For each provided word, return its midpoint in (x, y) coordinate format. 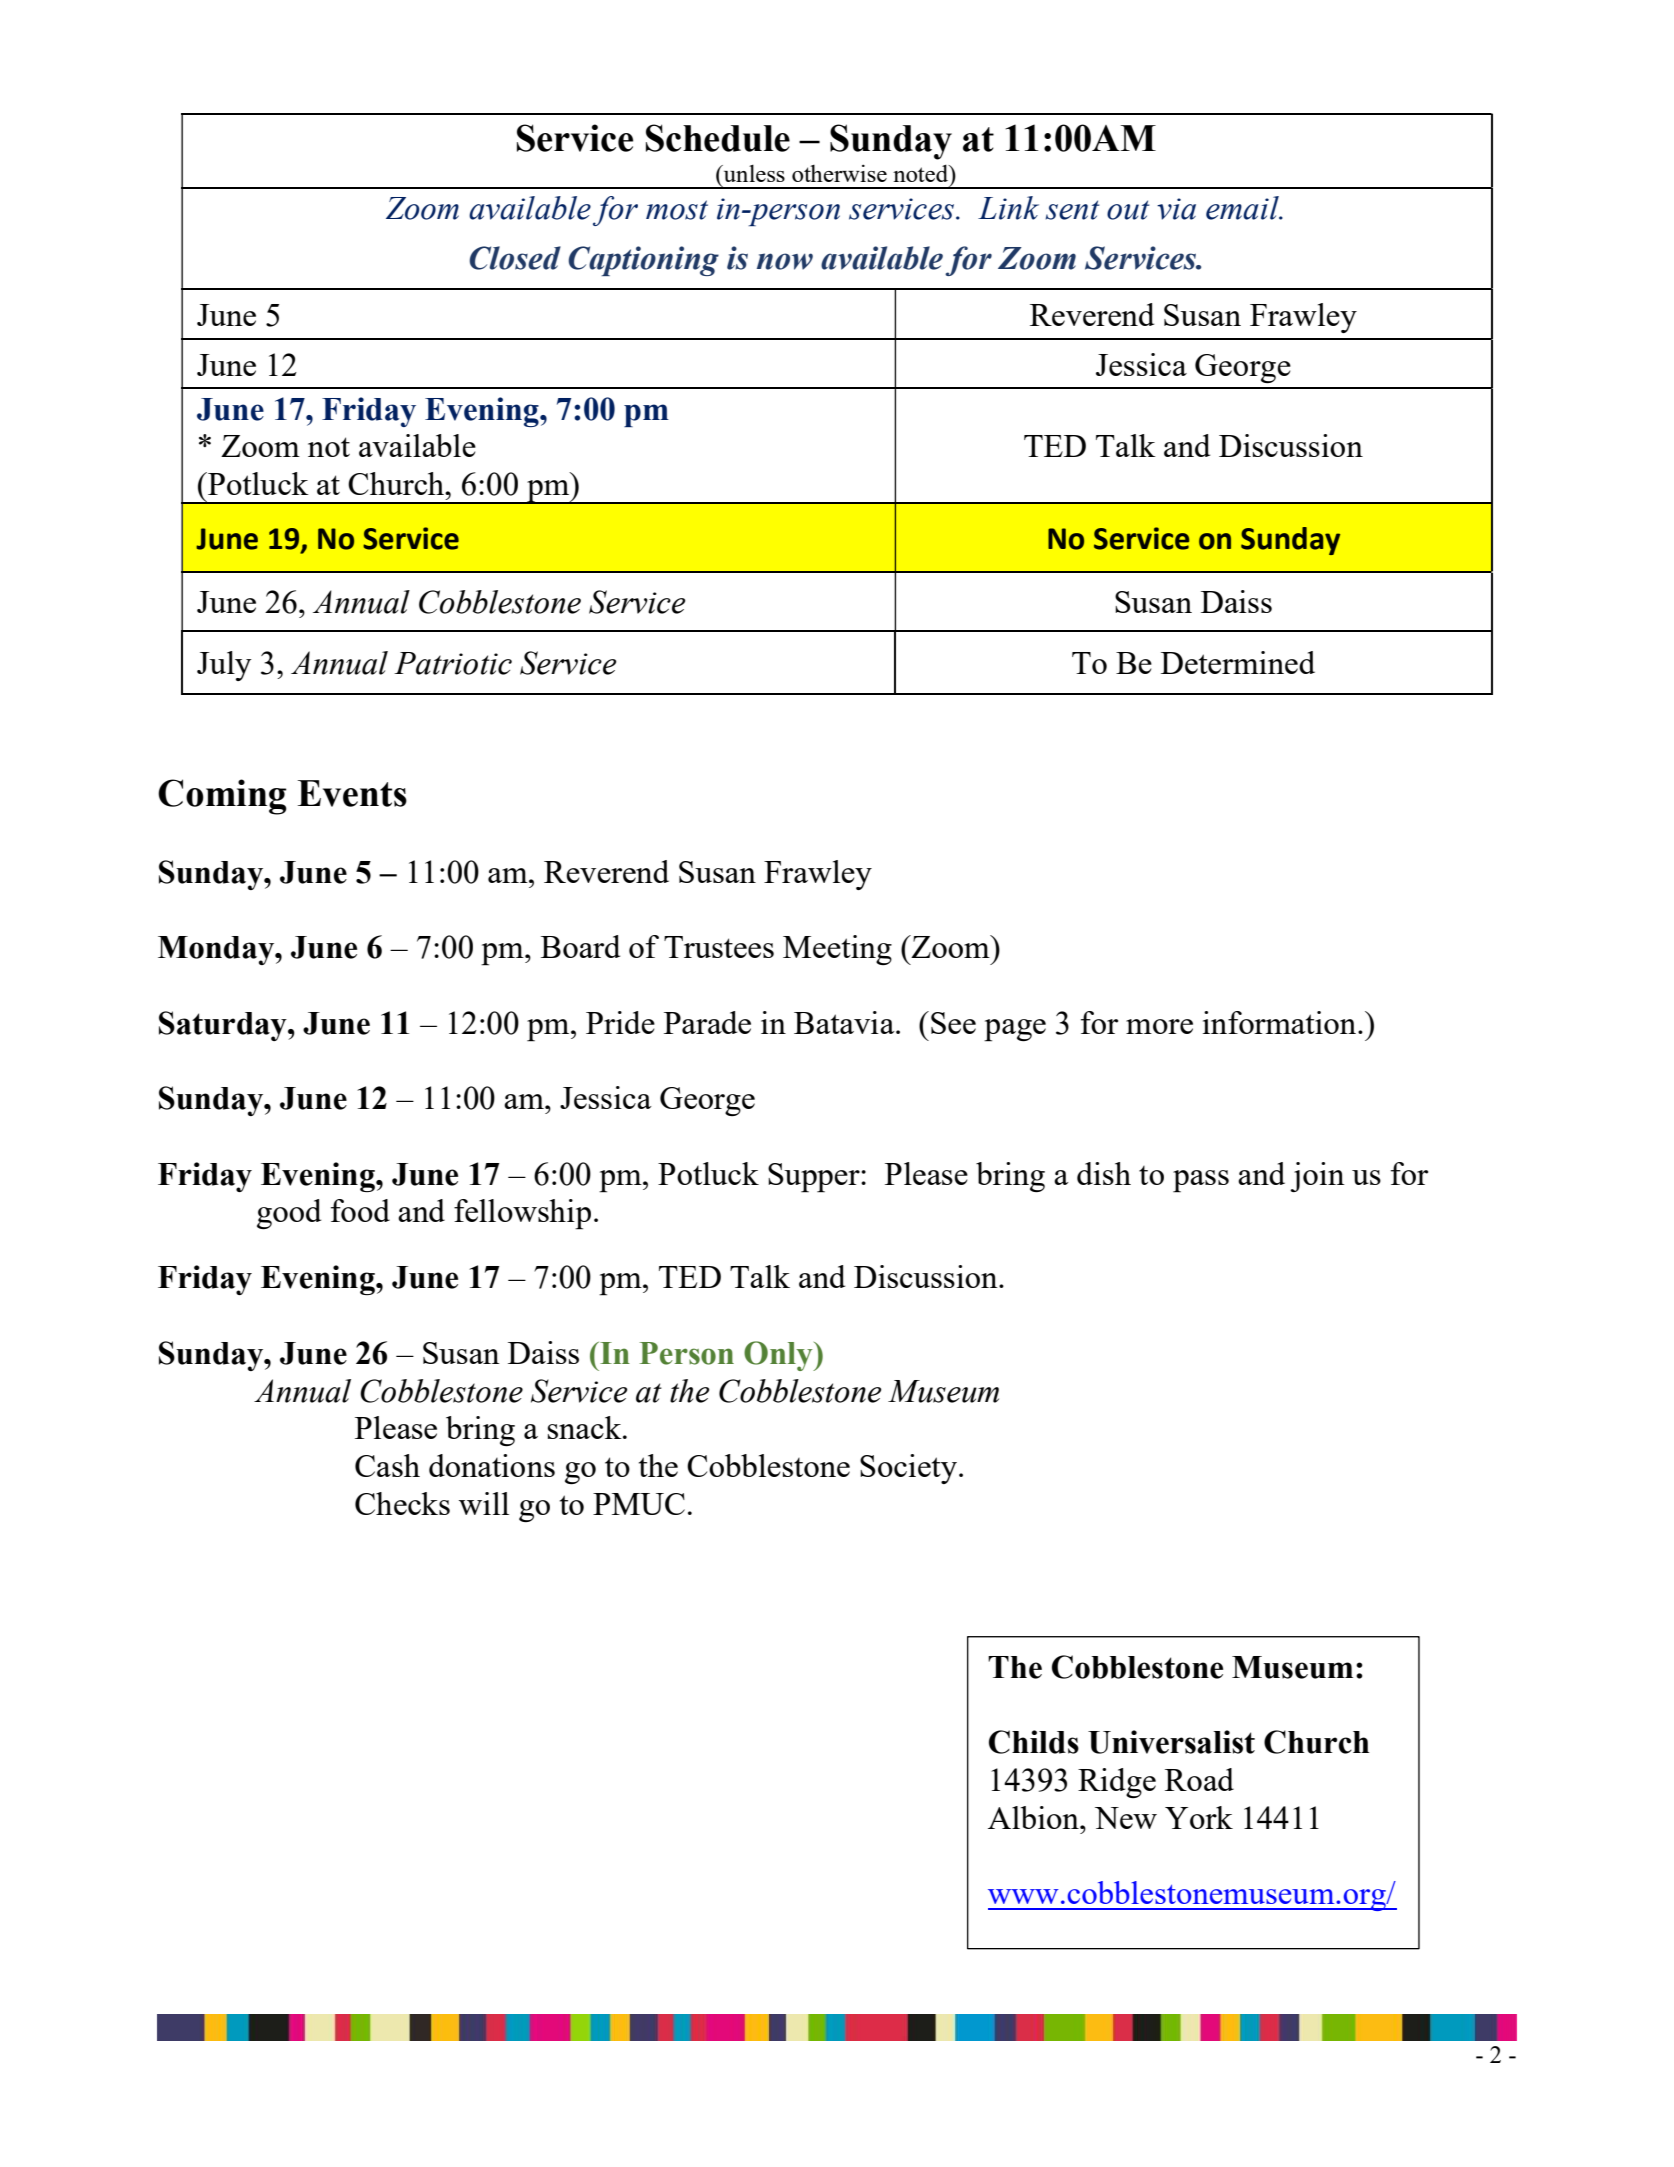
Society (908, 1469)
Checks (402, 1503)
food (360, 1210)
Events (352, 793)
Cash (387, 1465)
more (1159, 1026)
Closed (515, 258)
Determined (1238, 662)
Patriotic (453, 663)
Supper (815, 1178)
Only (779, 1356)
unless (753, 173)
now (785, 261)
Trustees (719, 947)
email (1243, 208)
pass (1201, 1181)
